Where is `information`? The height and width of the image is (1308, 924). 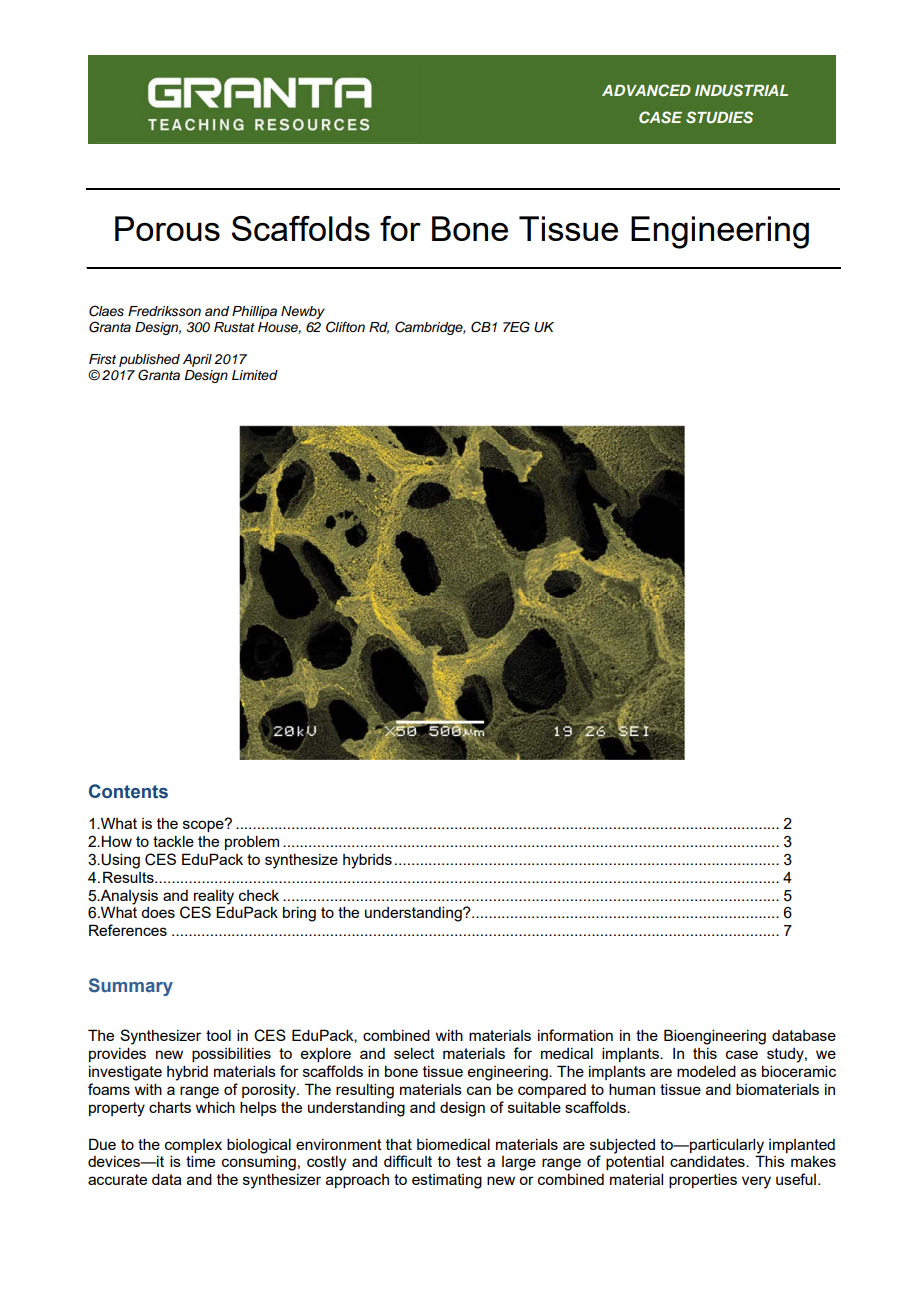
information is located at coordinates (575, 1035).
